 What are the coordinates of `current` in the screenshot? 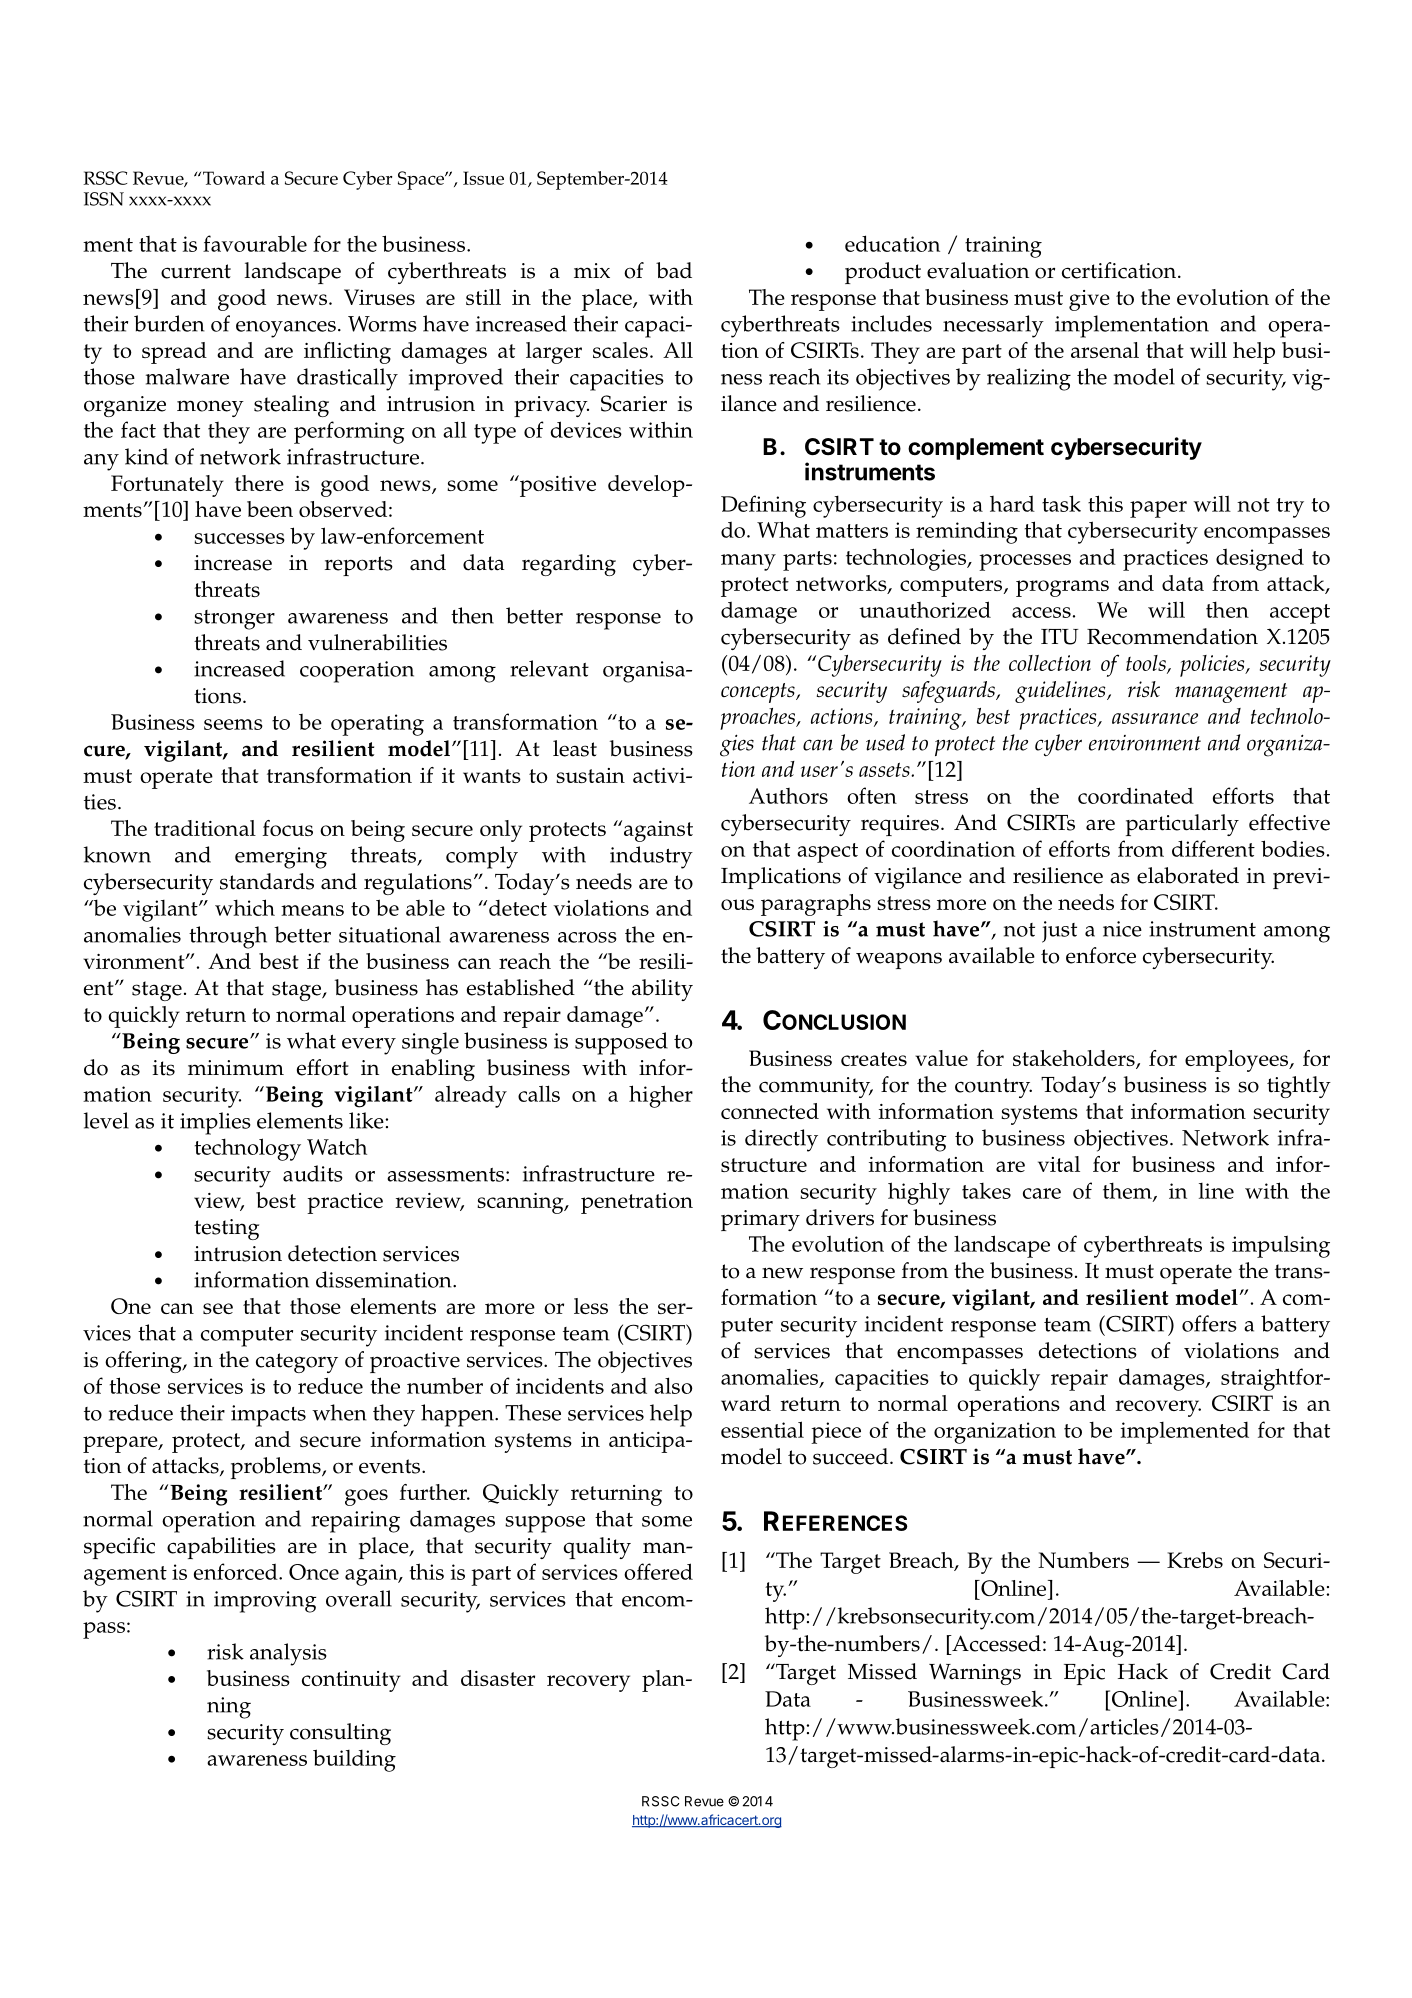 It's located at (196, 271).
